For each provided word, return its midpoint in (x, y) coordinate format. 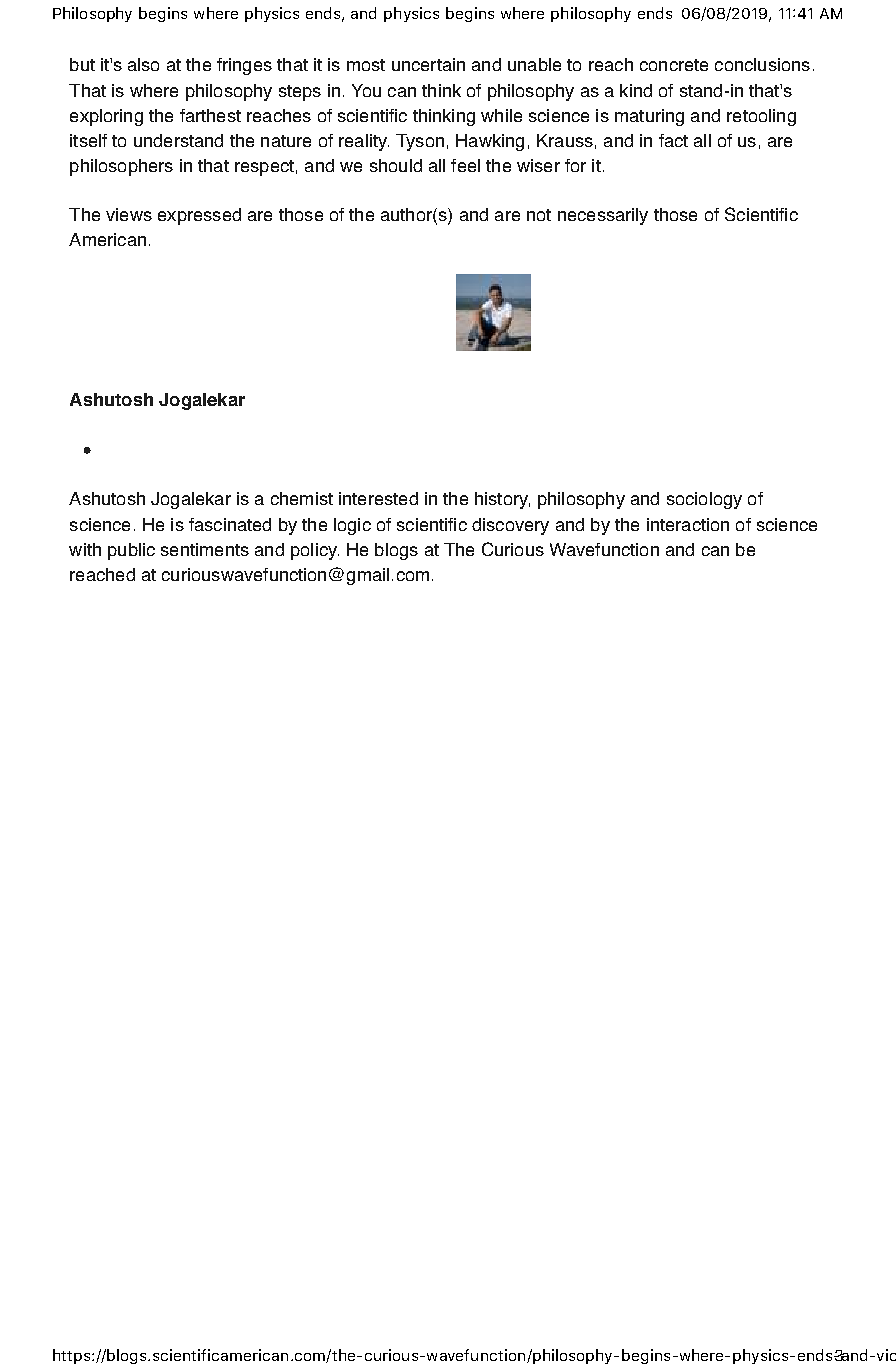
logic (352, 526)
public (131, 551)
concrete (674, 65)
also (143, 64)
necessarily (603, 216)
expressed (199, 216)
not (539, 215)
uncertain (428, 64)
